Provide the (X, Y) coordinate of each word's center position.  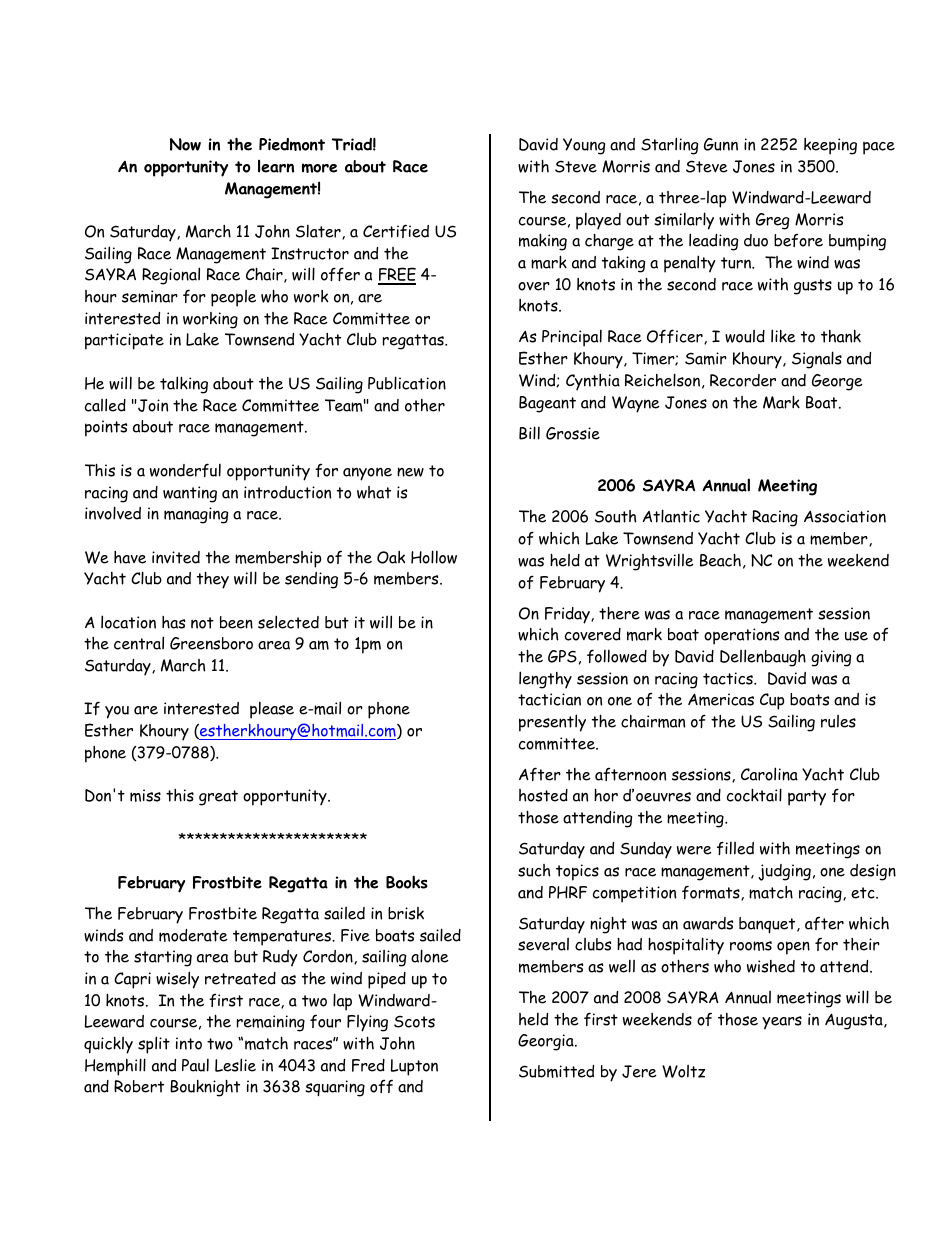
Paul (195, 1065)
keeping (830, 146)
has (173, 622)
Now (185, 144)
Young (584, 146)
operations (741, 636)
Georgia (547, 1042)
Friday (568, 615)
